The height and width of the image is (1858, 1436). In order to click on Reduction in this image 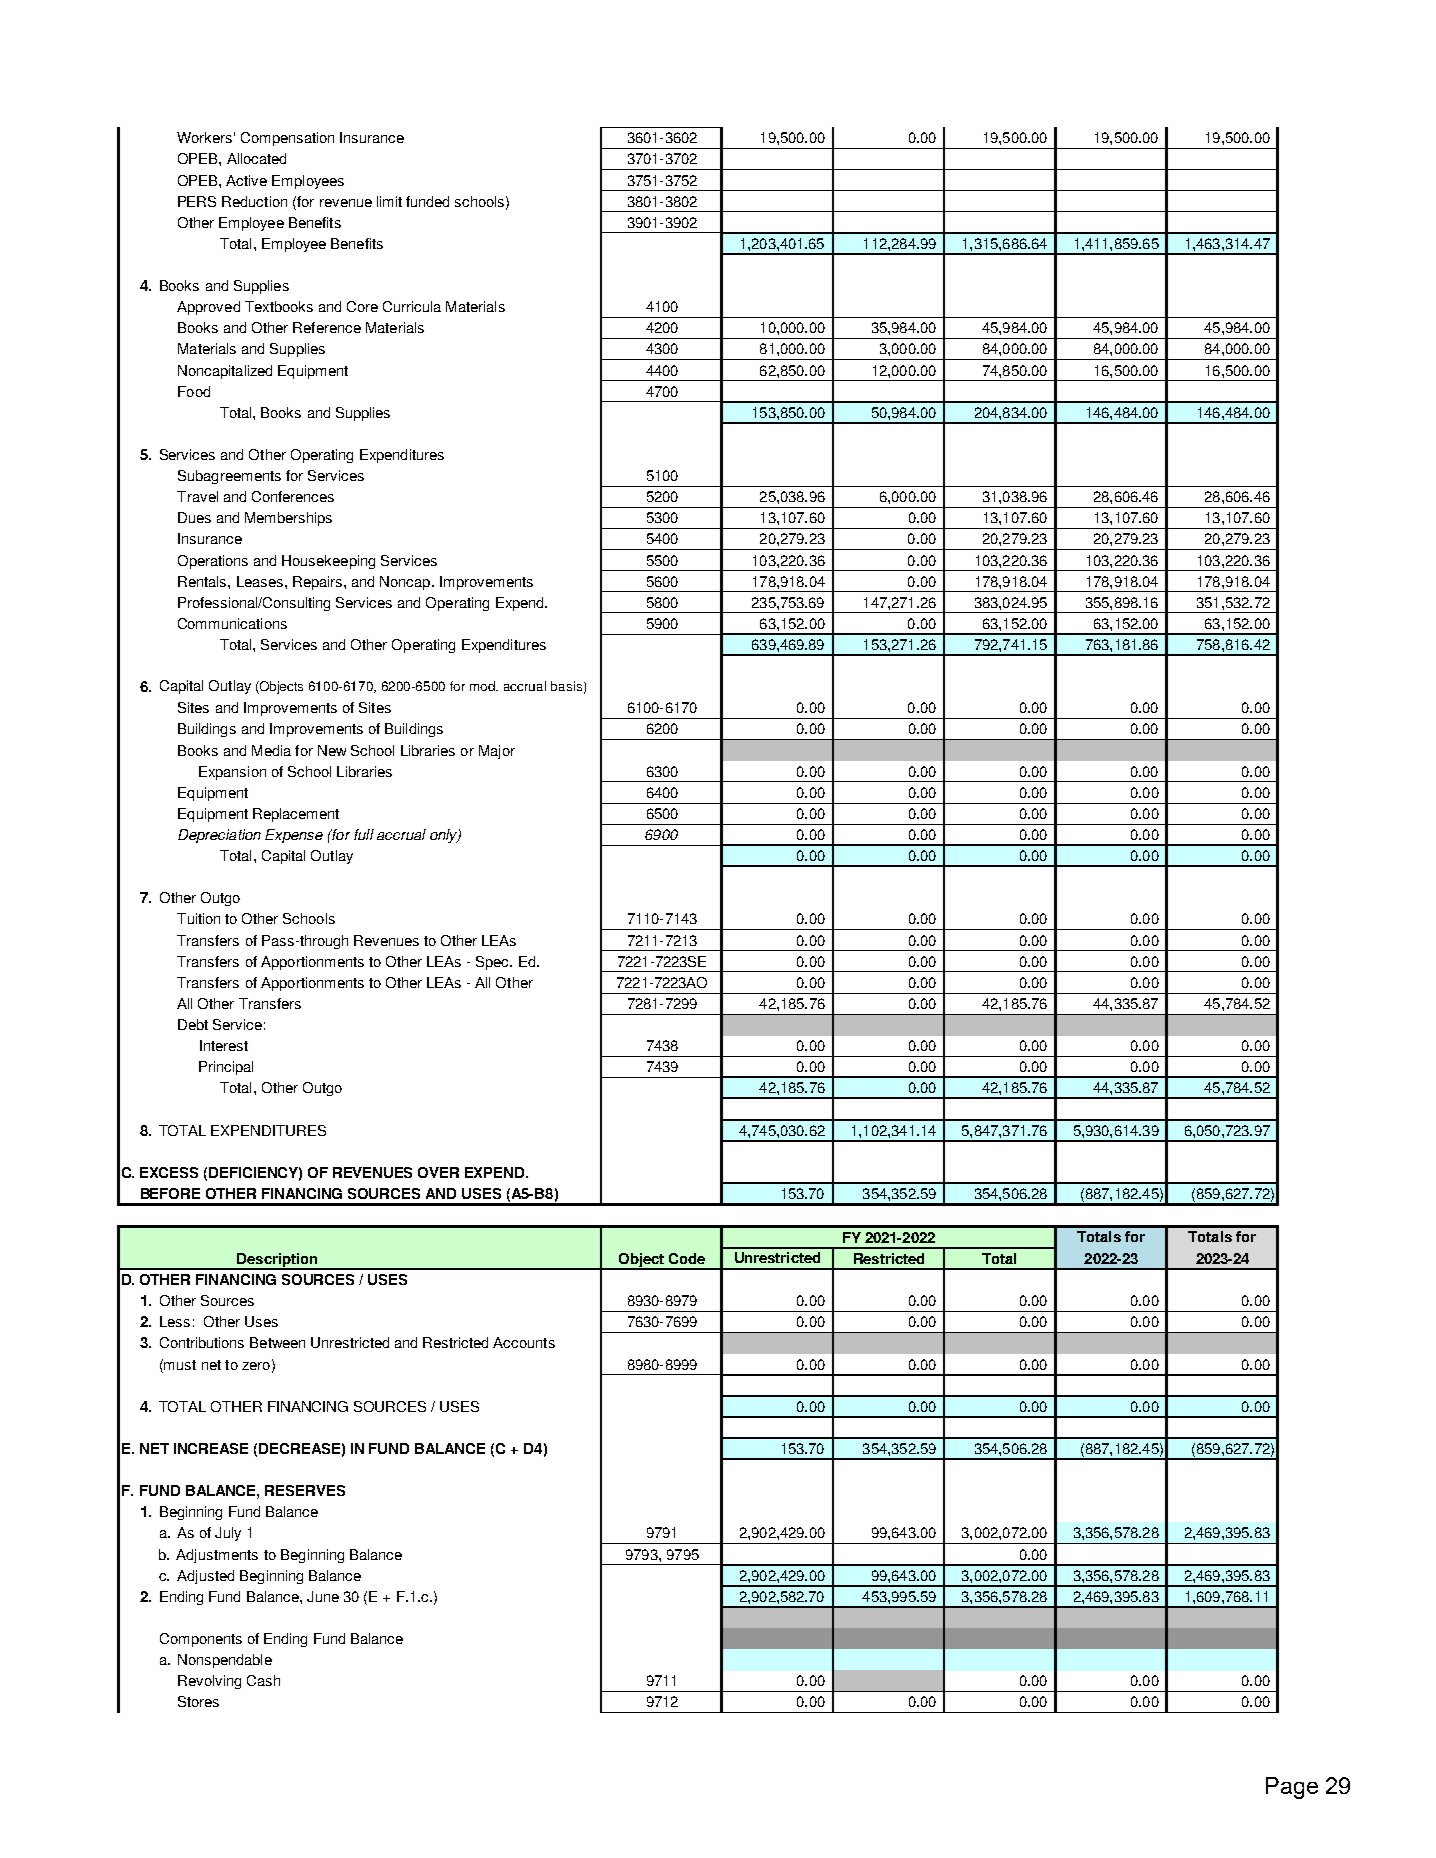, I will do `click(254, 201)`.
